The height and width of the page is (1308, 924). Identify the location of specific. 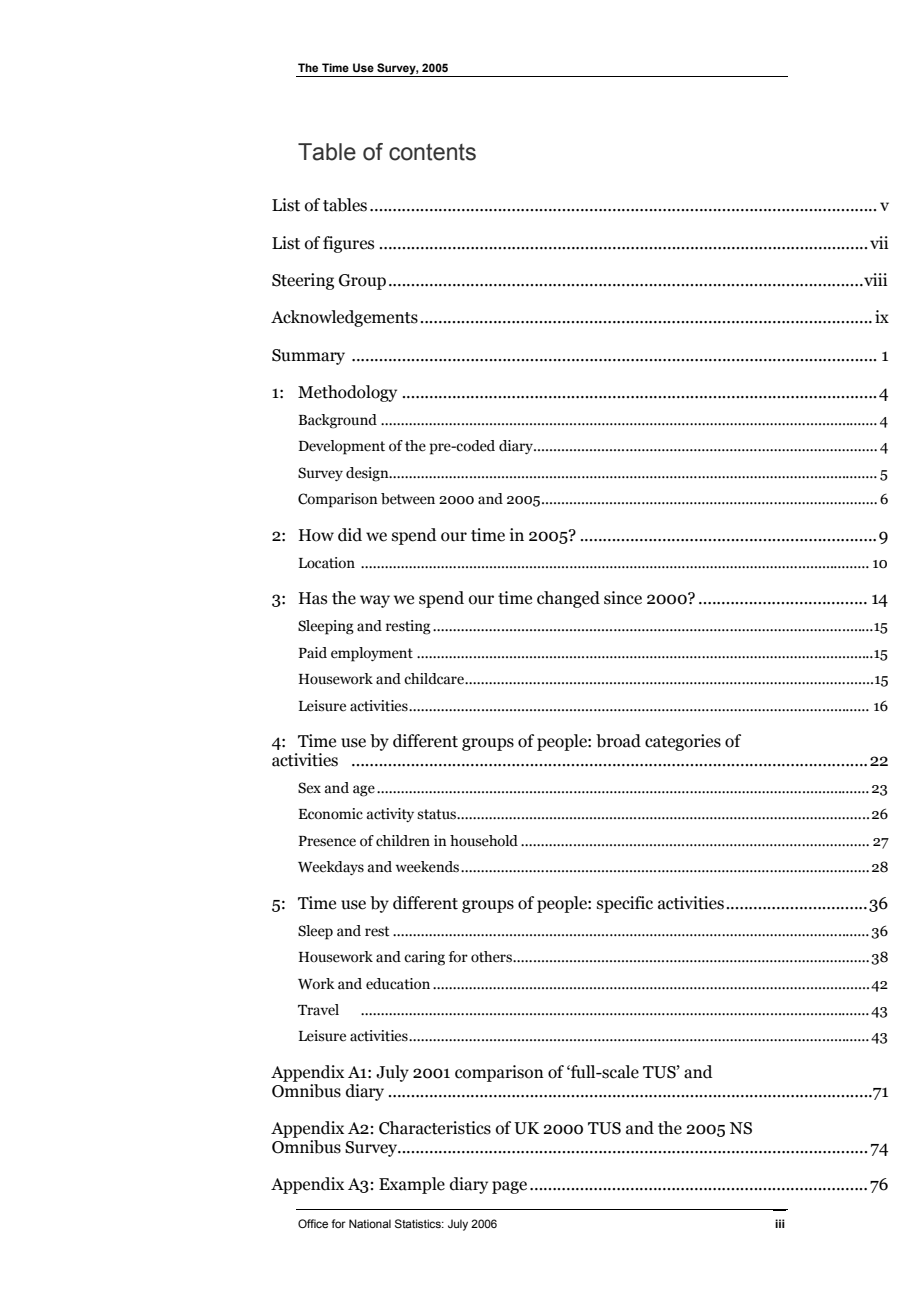
(625, 904).
